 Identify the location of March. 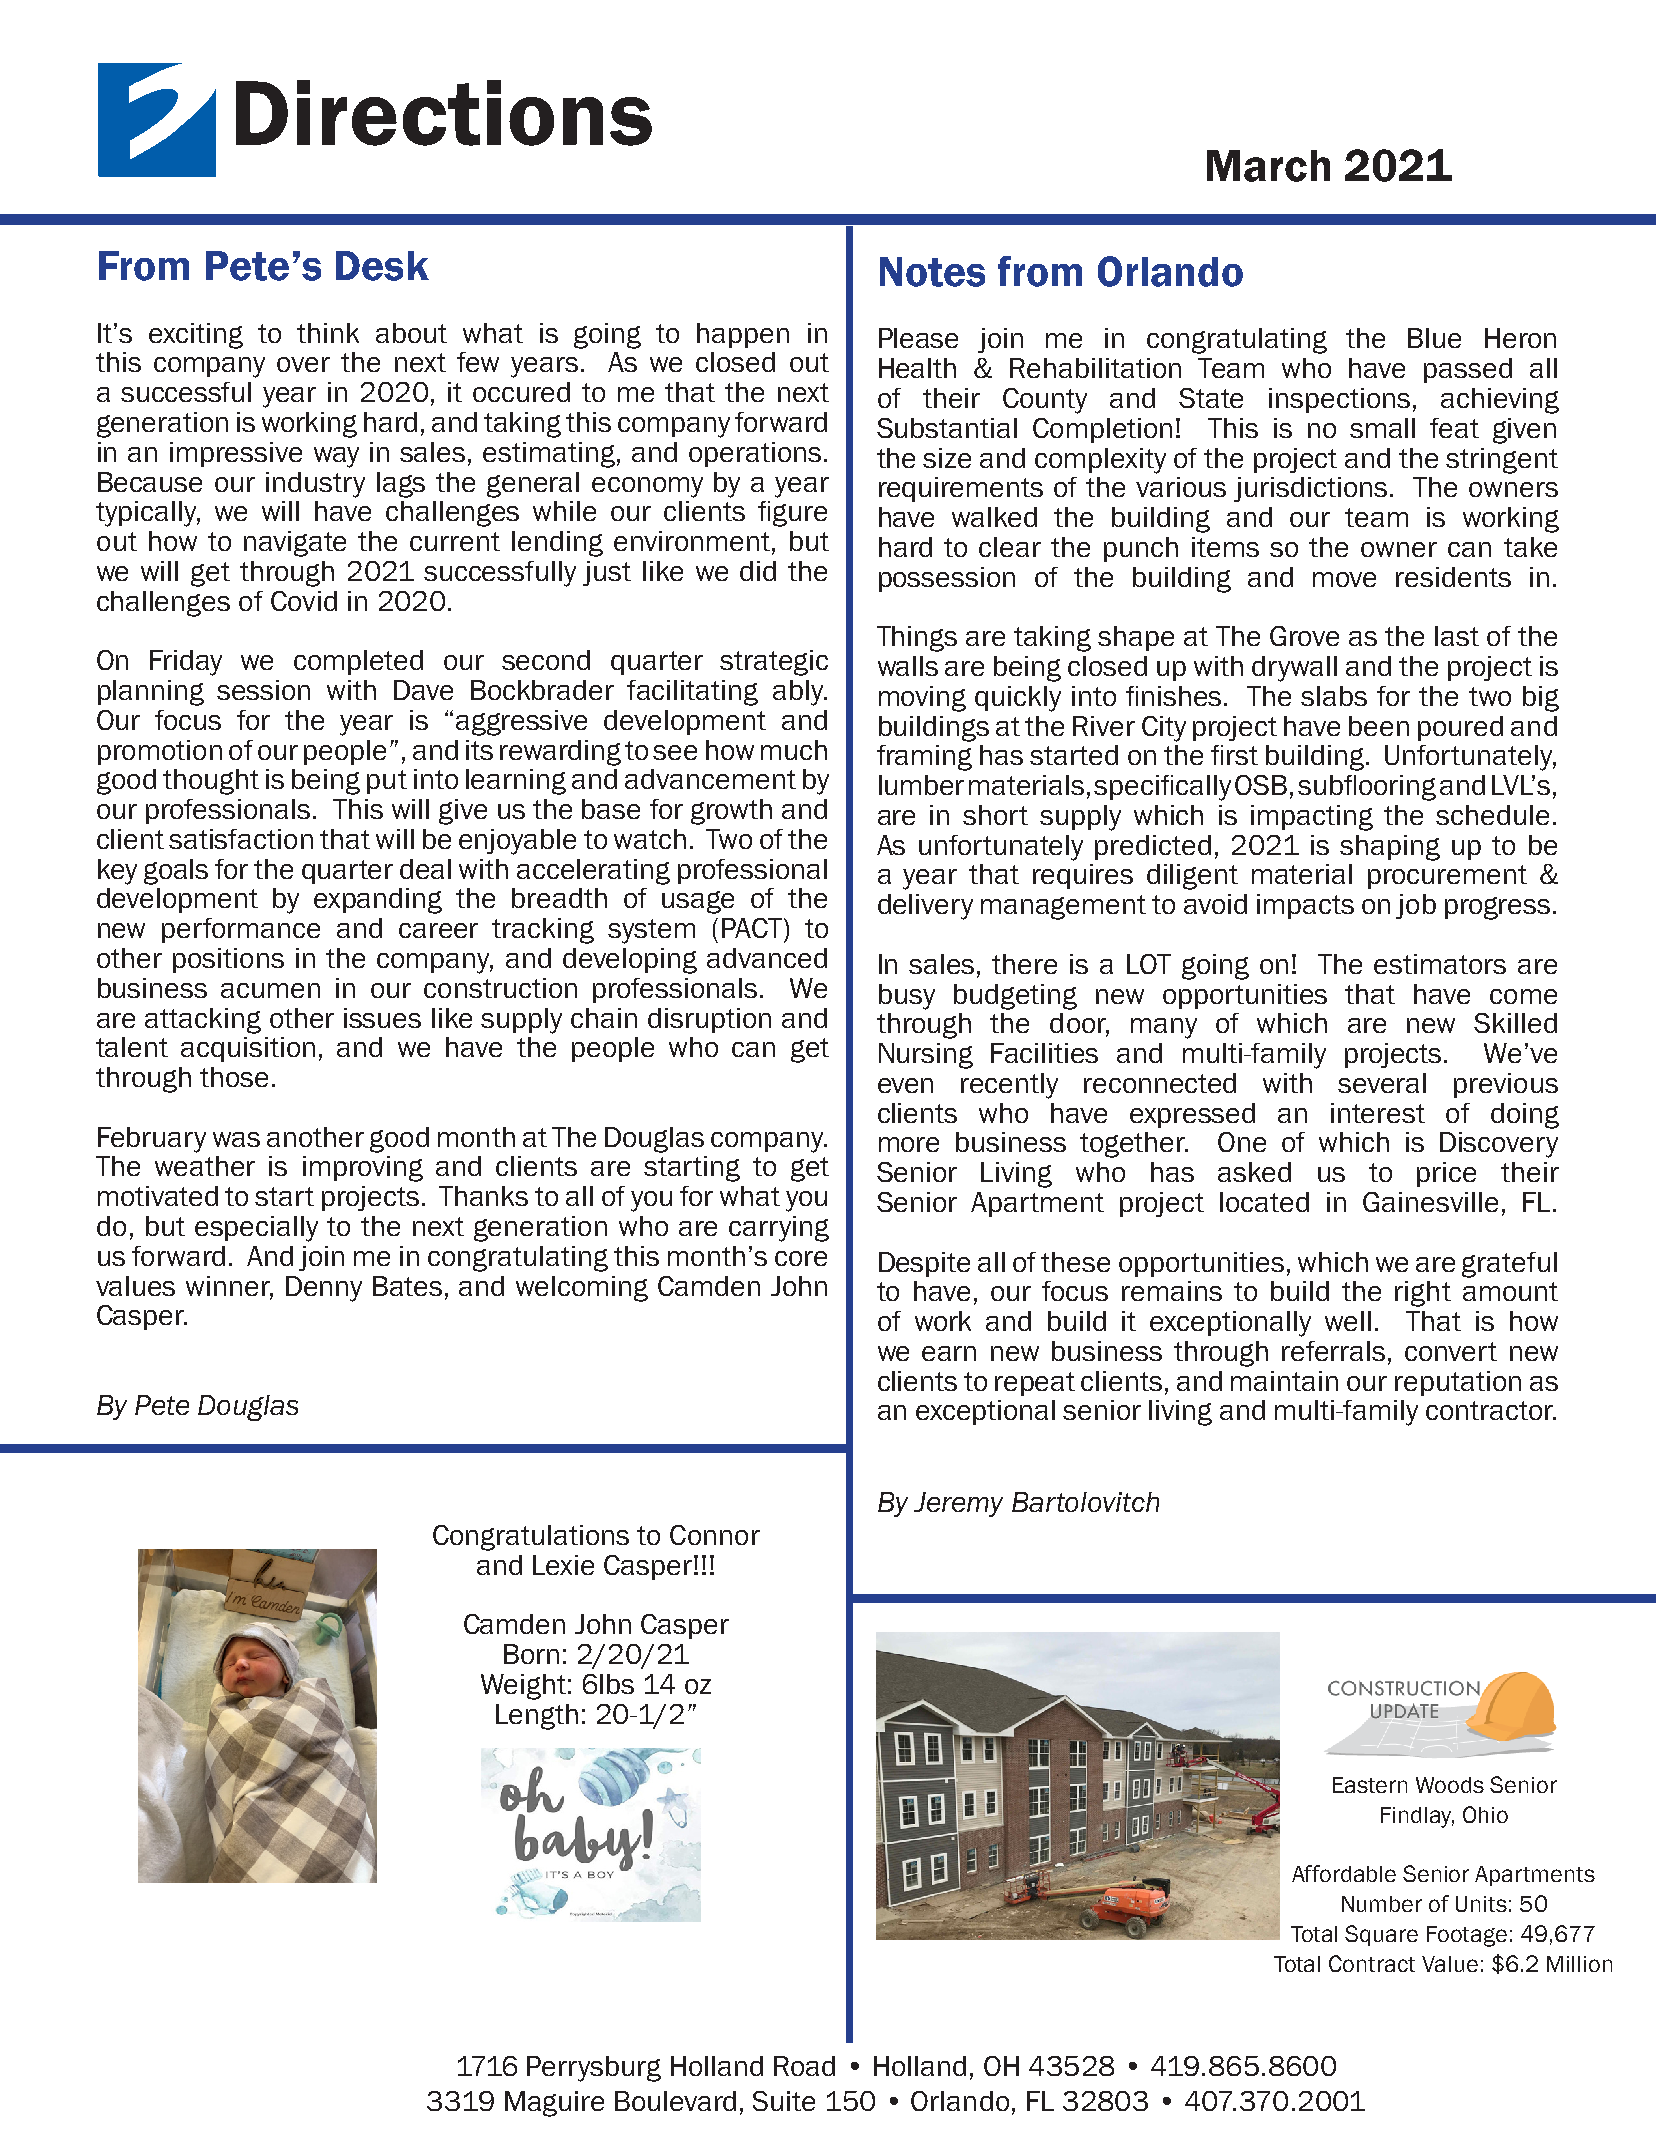
(1268, 166).
